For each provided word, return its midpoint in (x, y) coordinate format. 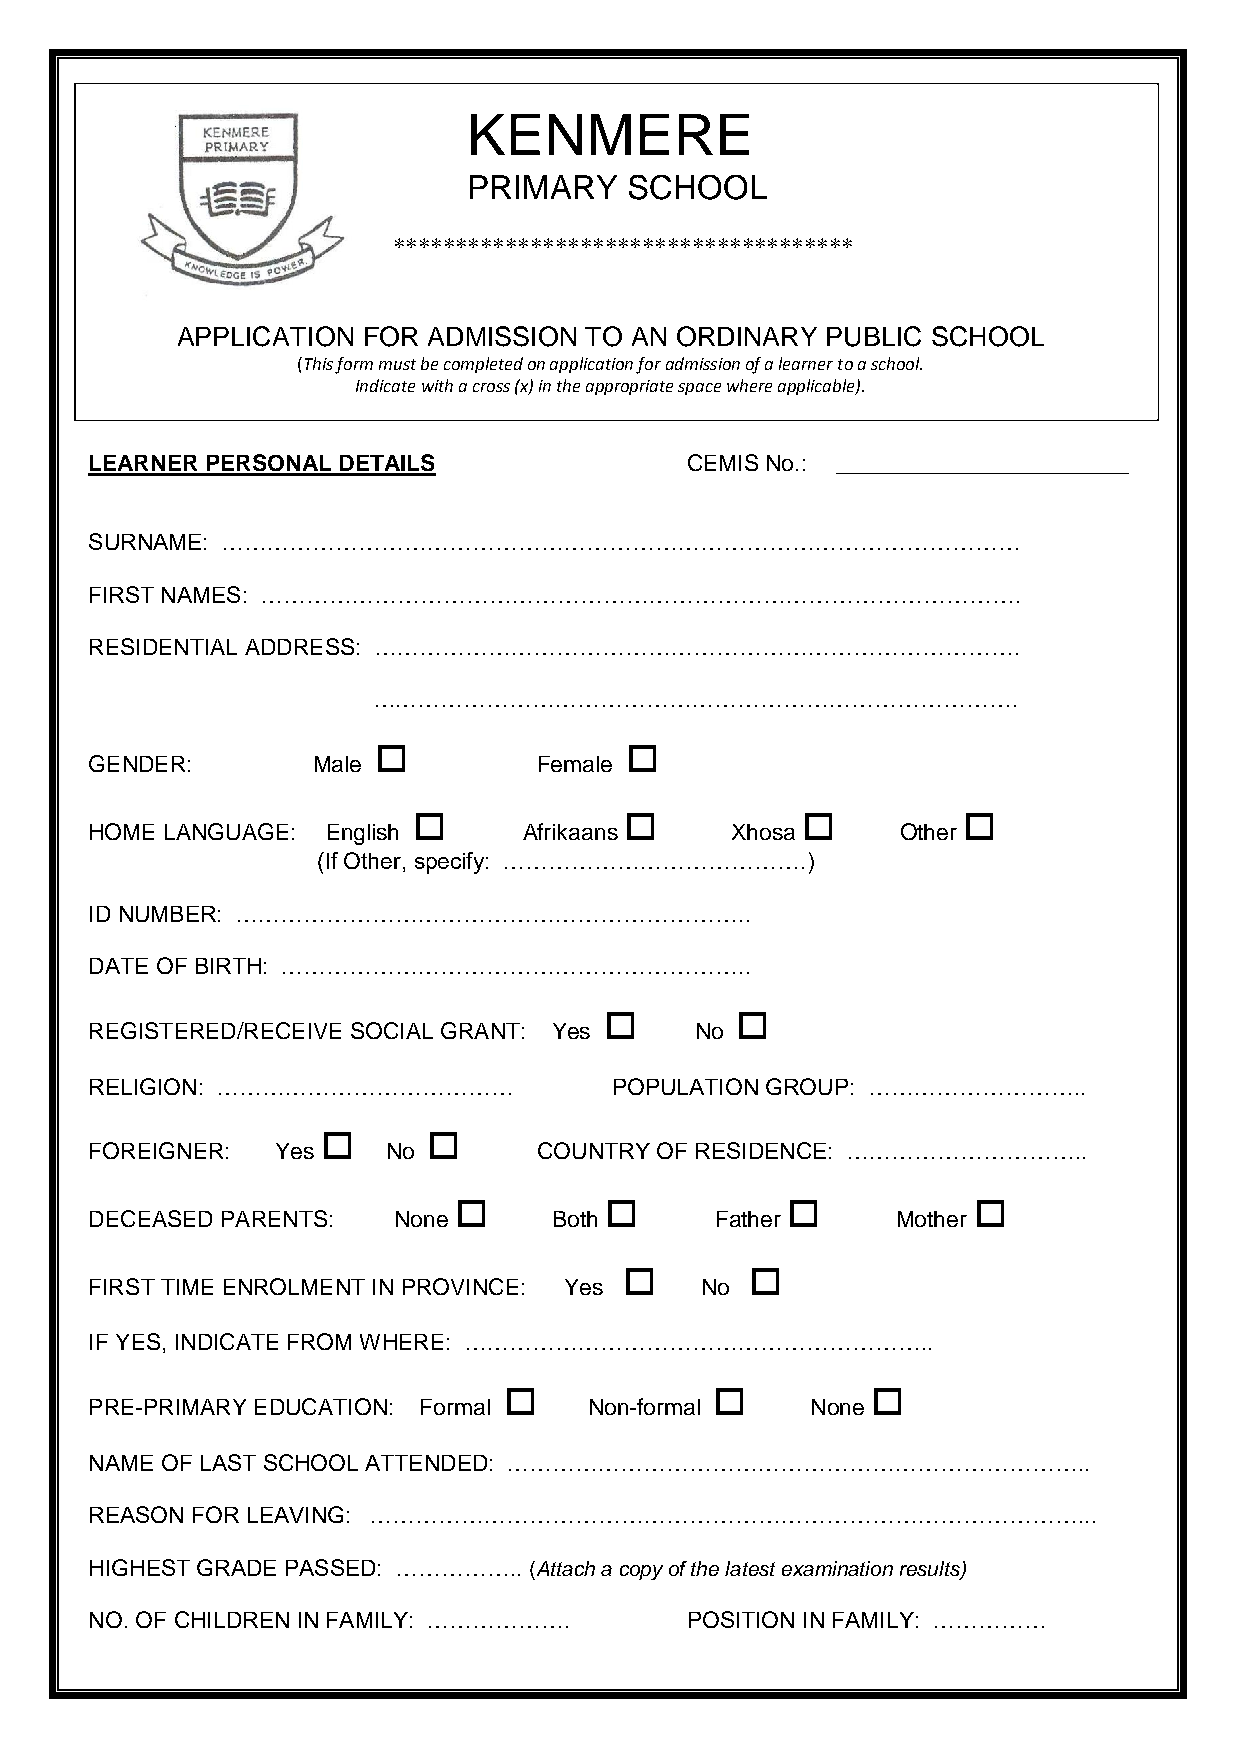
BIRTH (228, 966)
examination (837, 1568)
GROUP (807, 1086)
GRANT (480, 1030)
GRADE (236, 1567)
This (319, 363)
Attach (564, 1568)
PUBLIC (874, 336)
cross (491, 387)
